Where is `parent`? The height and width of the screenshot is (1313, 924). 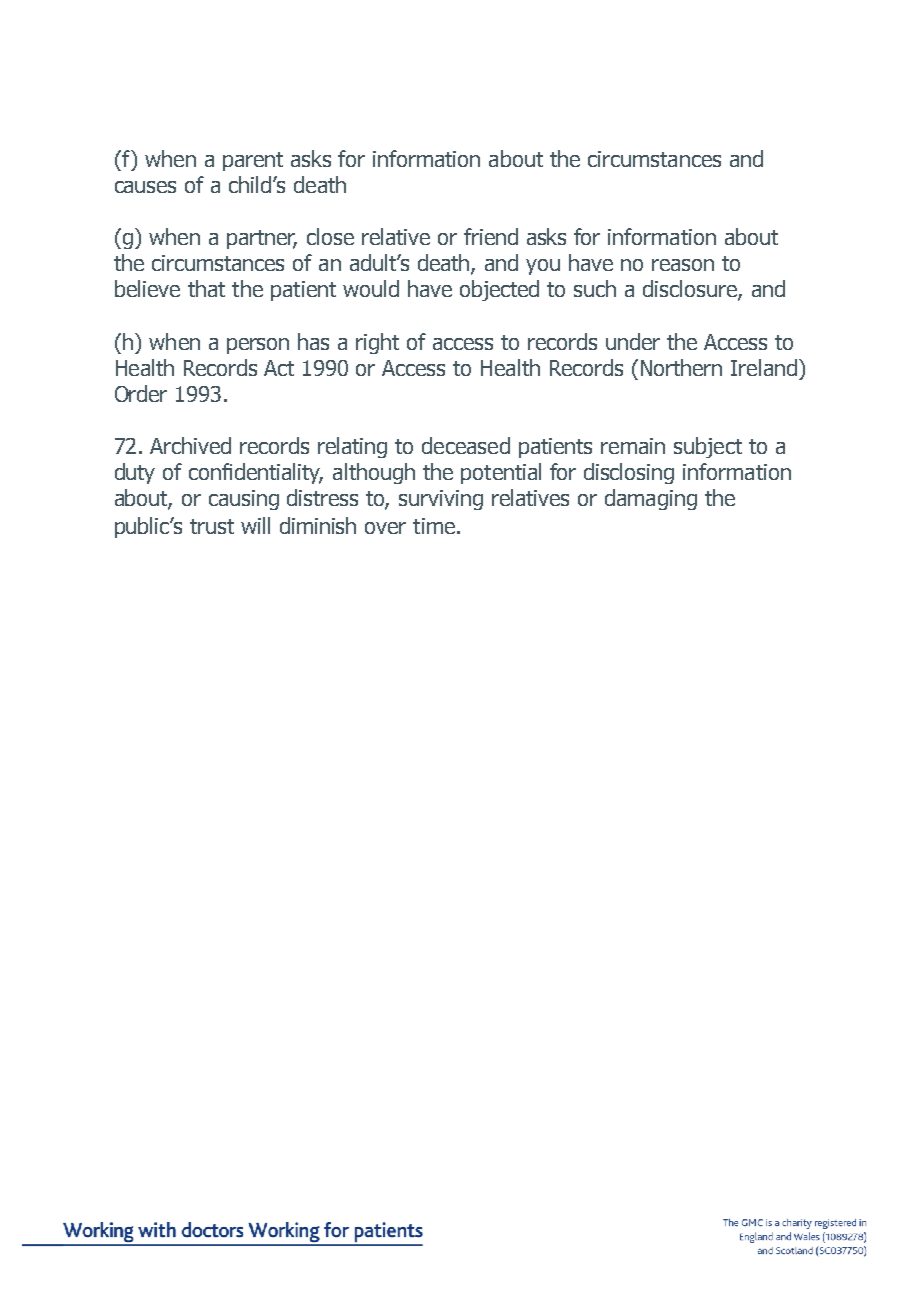
parent is located at coordinates (253, 161).
